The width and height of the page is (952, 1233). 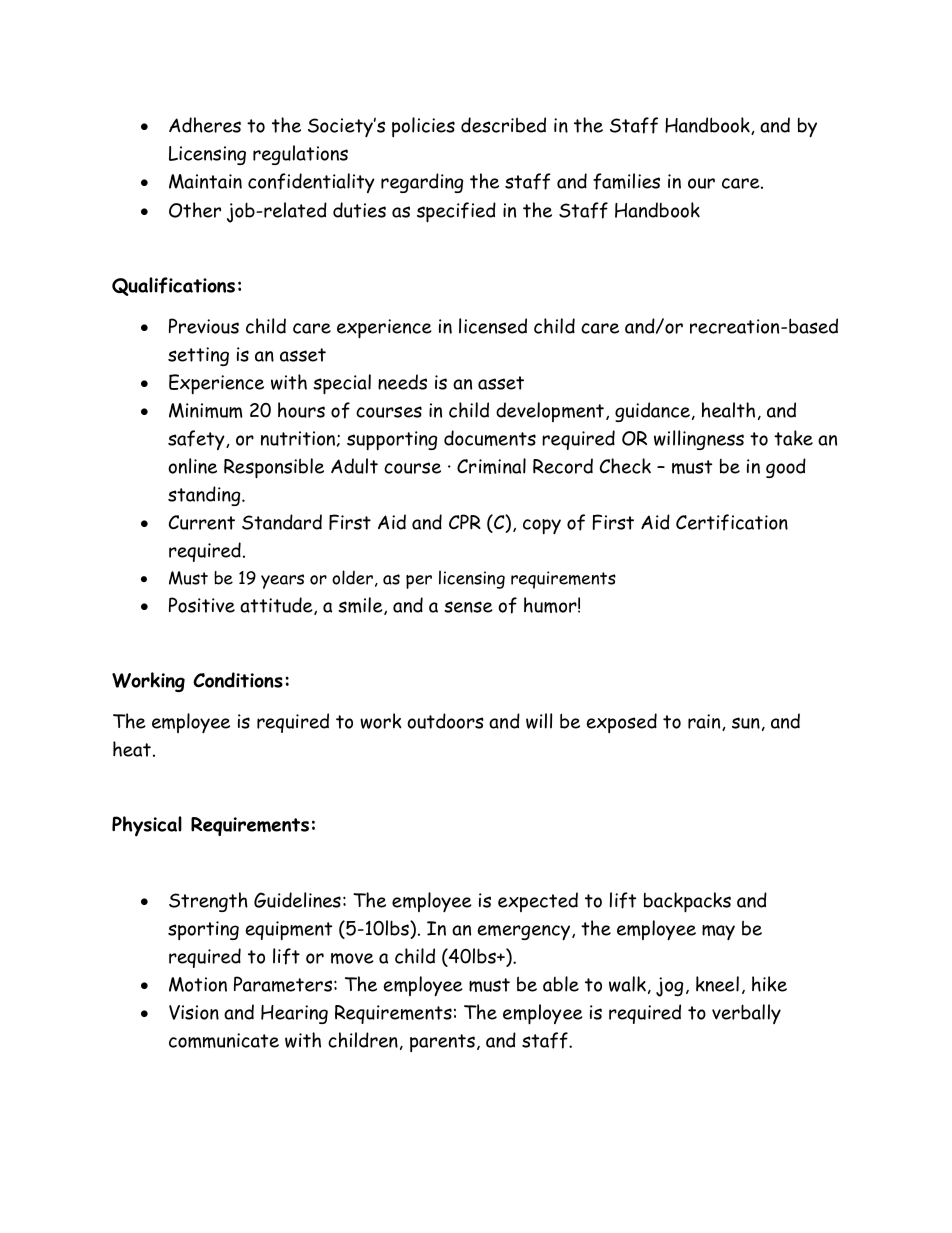 I want to click on Adheres, so click(x=205, y=125).
